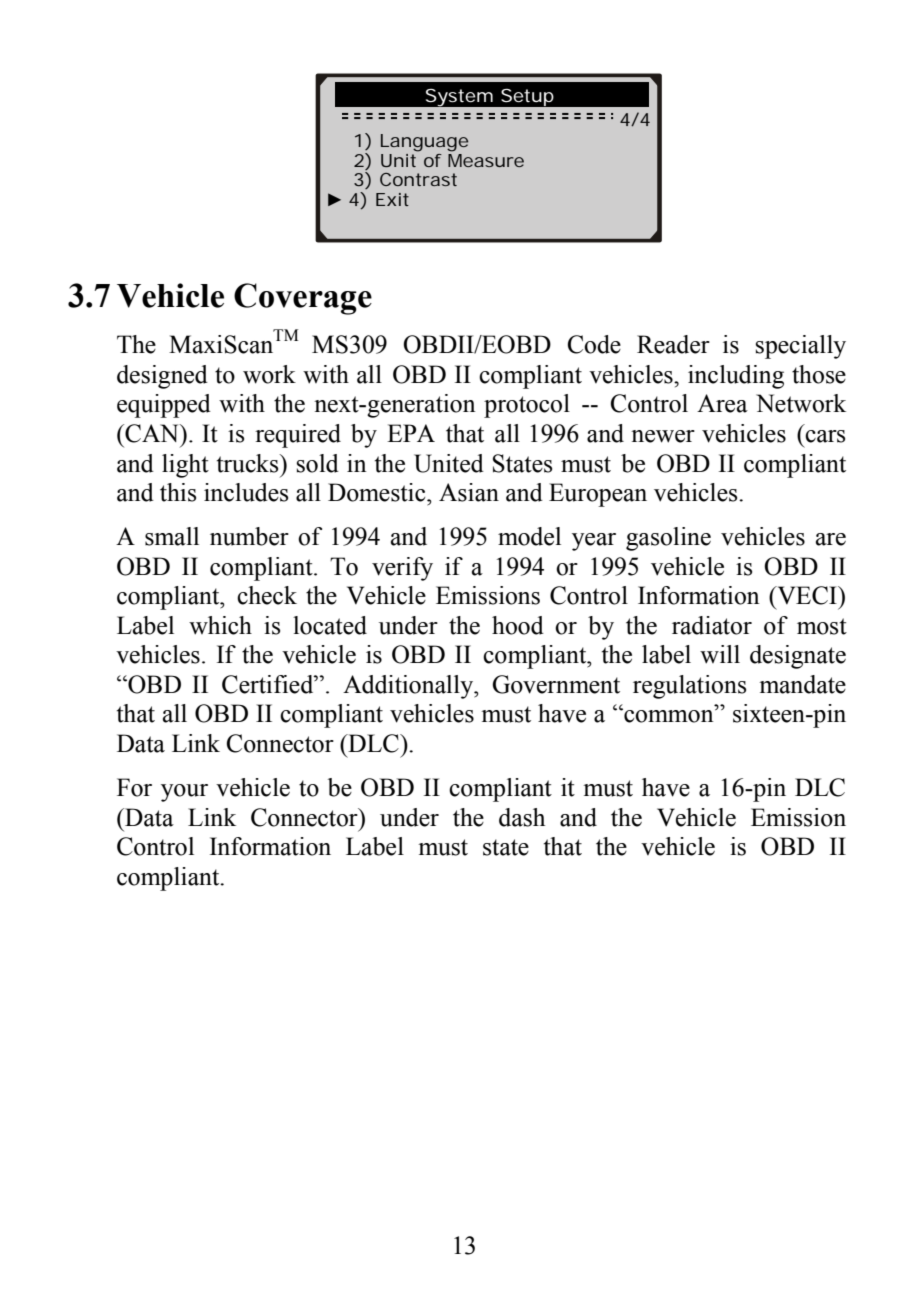  Describe the element at coordinates (184, 793) in the screenshot. I see `your` at that location.
